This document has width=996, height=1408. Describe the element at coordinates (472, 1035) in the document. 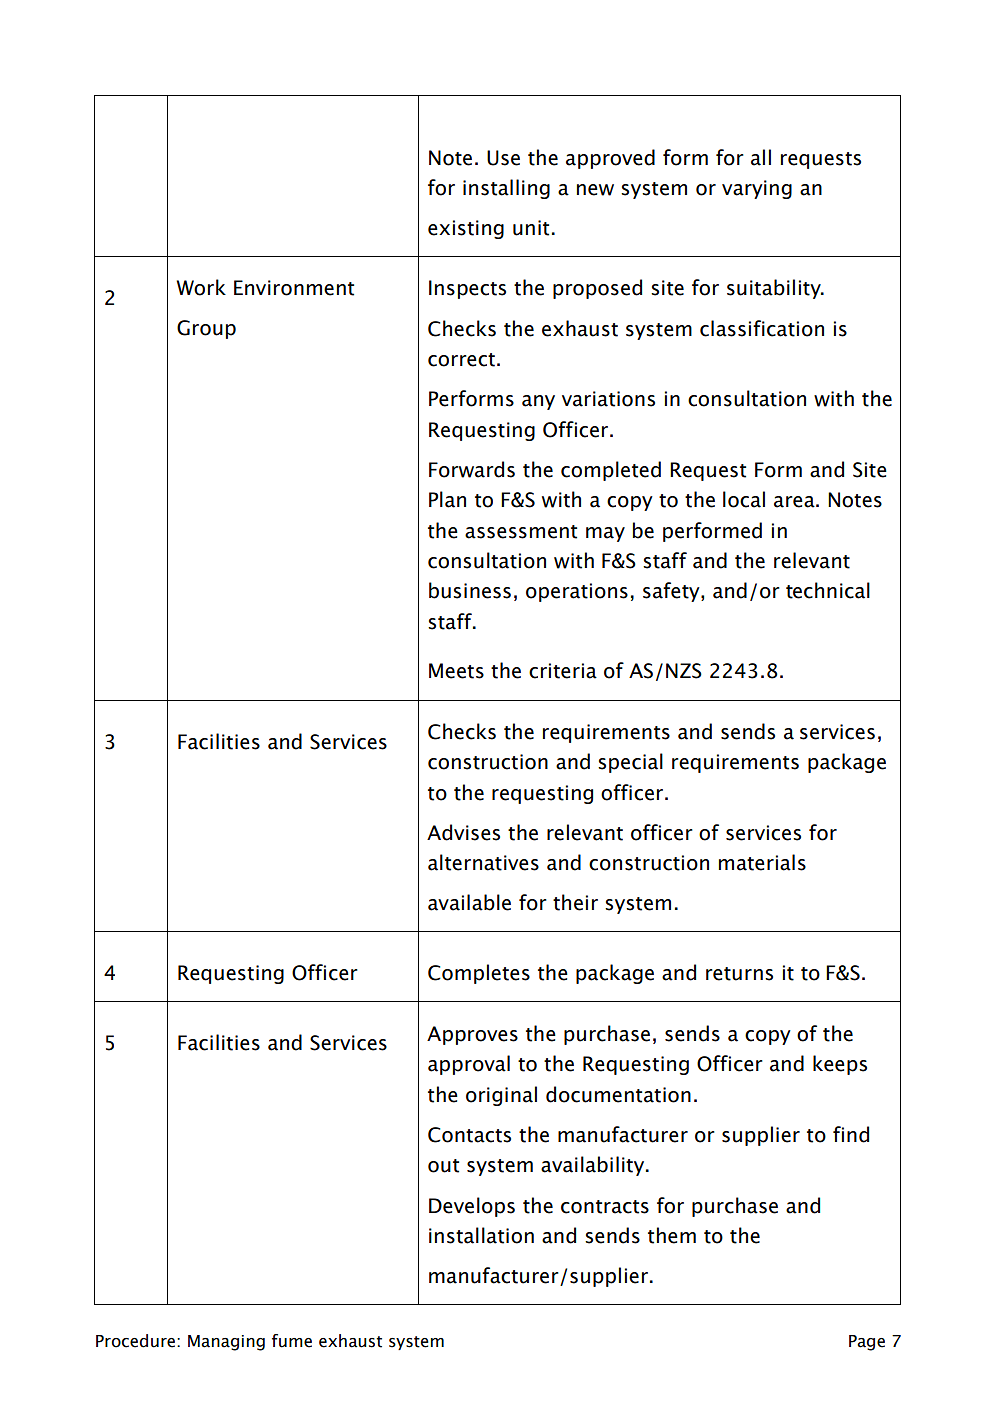

I see `Approves` at that location.
